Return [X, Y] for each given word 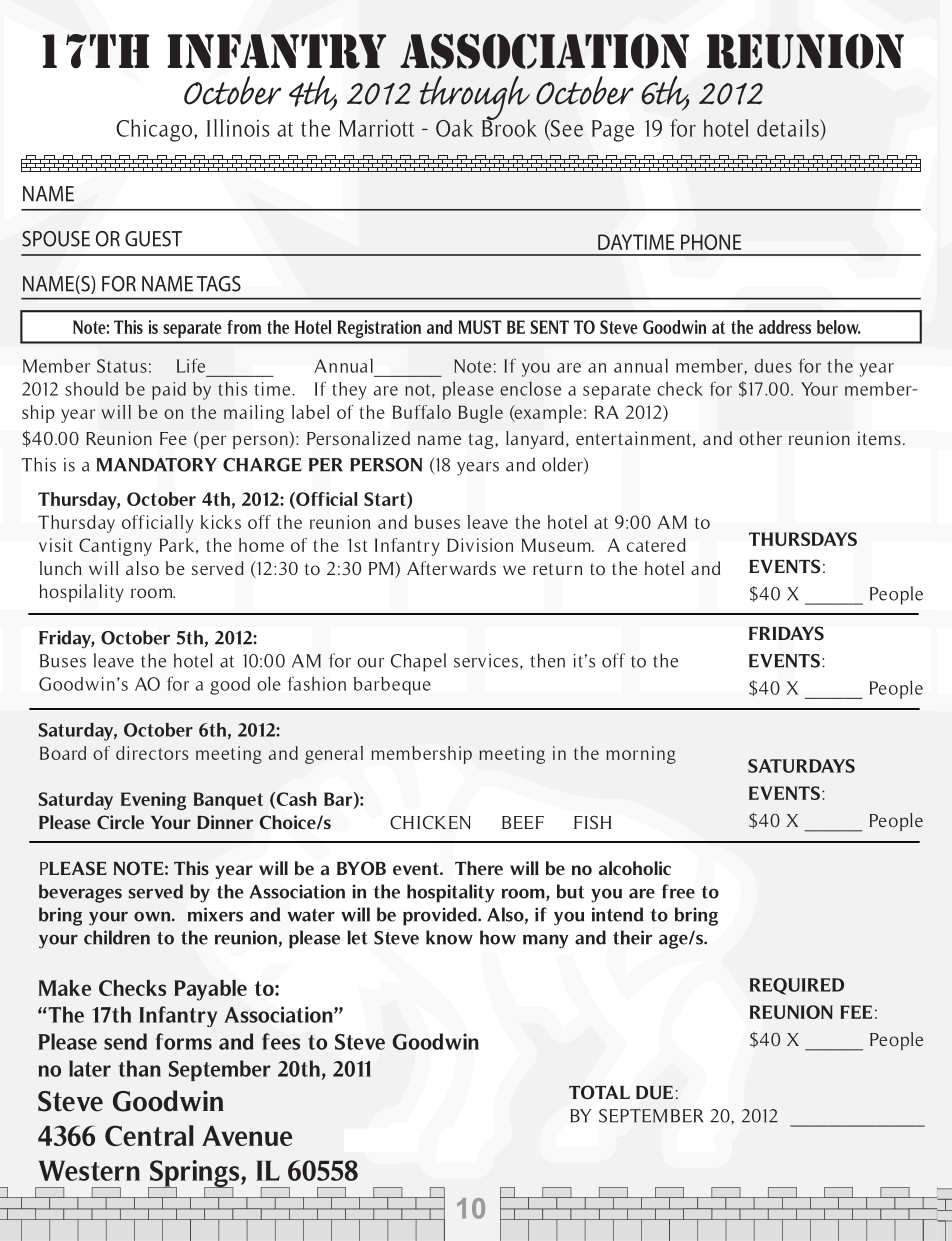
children [117, 937]
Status [122, 366]
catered [656, 545]
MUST [480, 327]
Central [149, 1135]
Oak [454, 128]
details [789, 128]
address [785, 327]
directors [152, 753]
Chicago [154, 130]
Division [480, 545]
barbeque [392, 686]
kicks [221, 522]
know [449, 937]
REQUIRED [796, 986]
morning [641, 755]
